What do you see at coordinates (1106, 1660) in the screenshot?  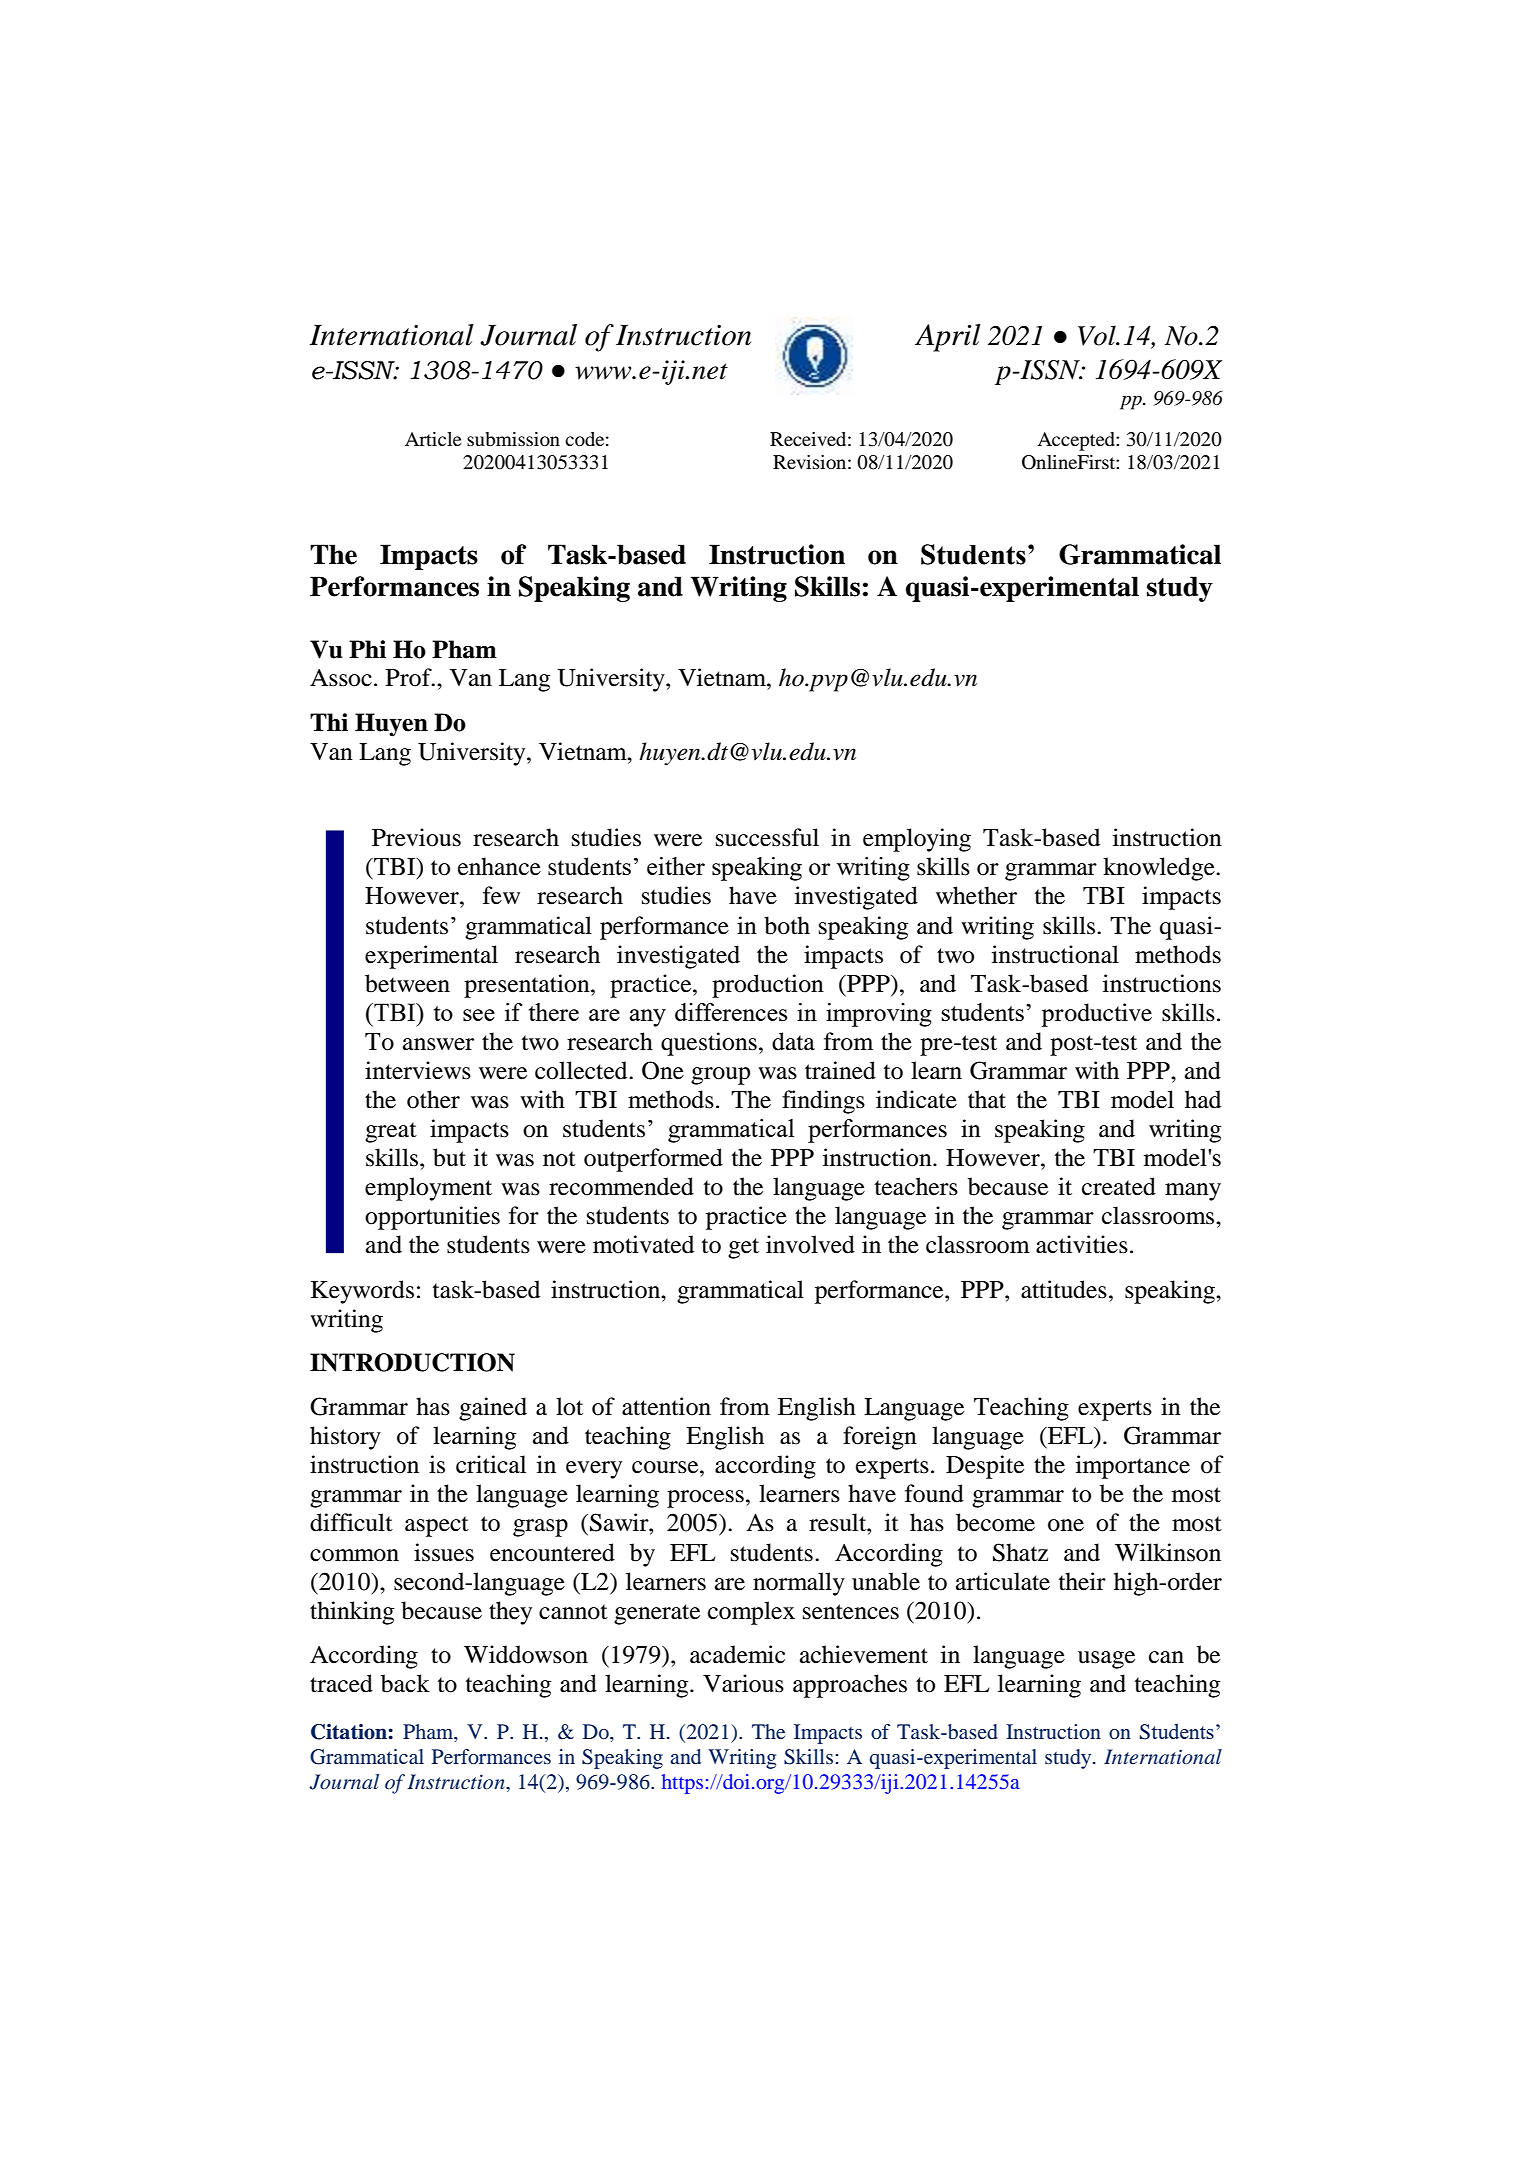 I see `usage` at bounding box center [1106, 1660].
